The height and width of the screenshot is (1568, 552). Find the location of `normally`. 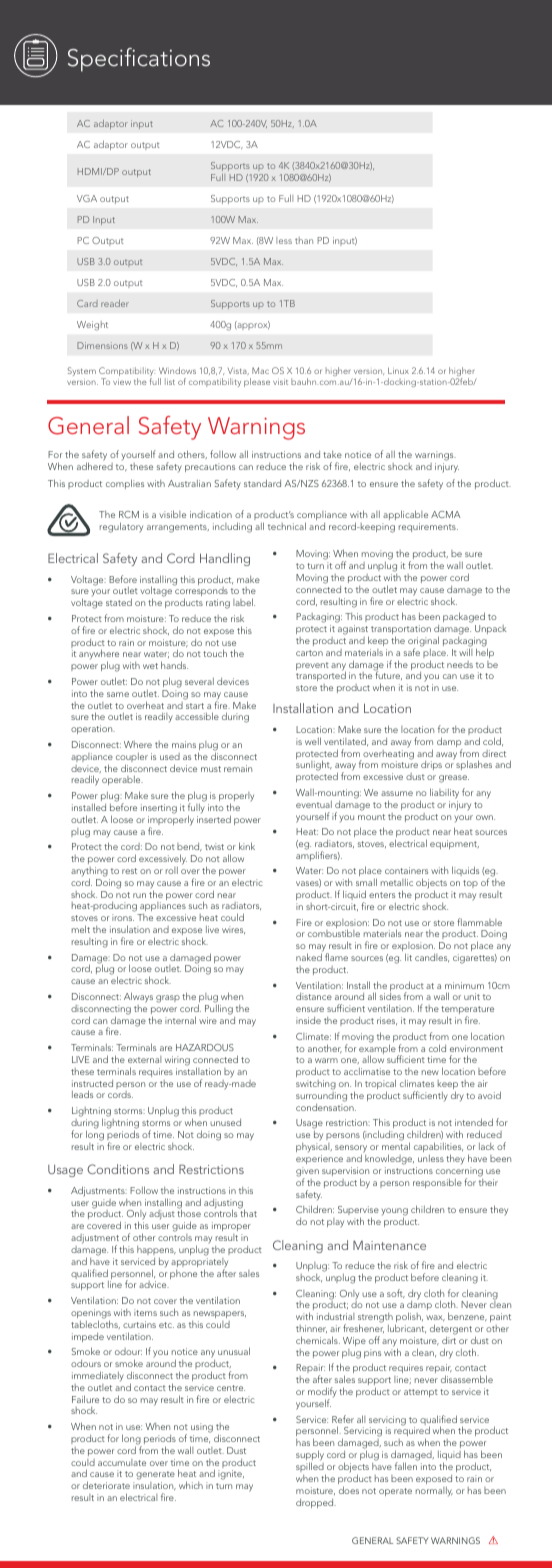

normally is located at coordinates (434, 1491).
